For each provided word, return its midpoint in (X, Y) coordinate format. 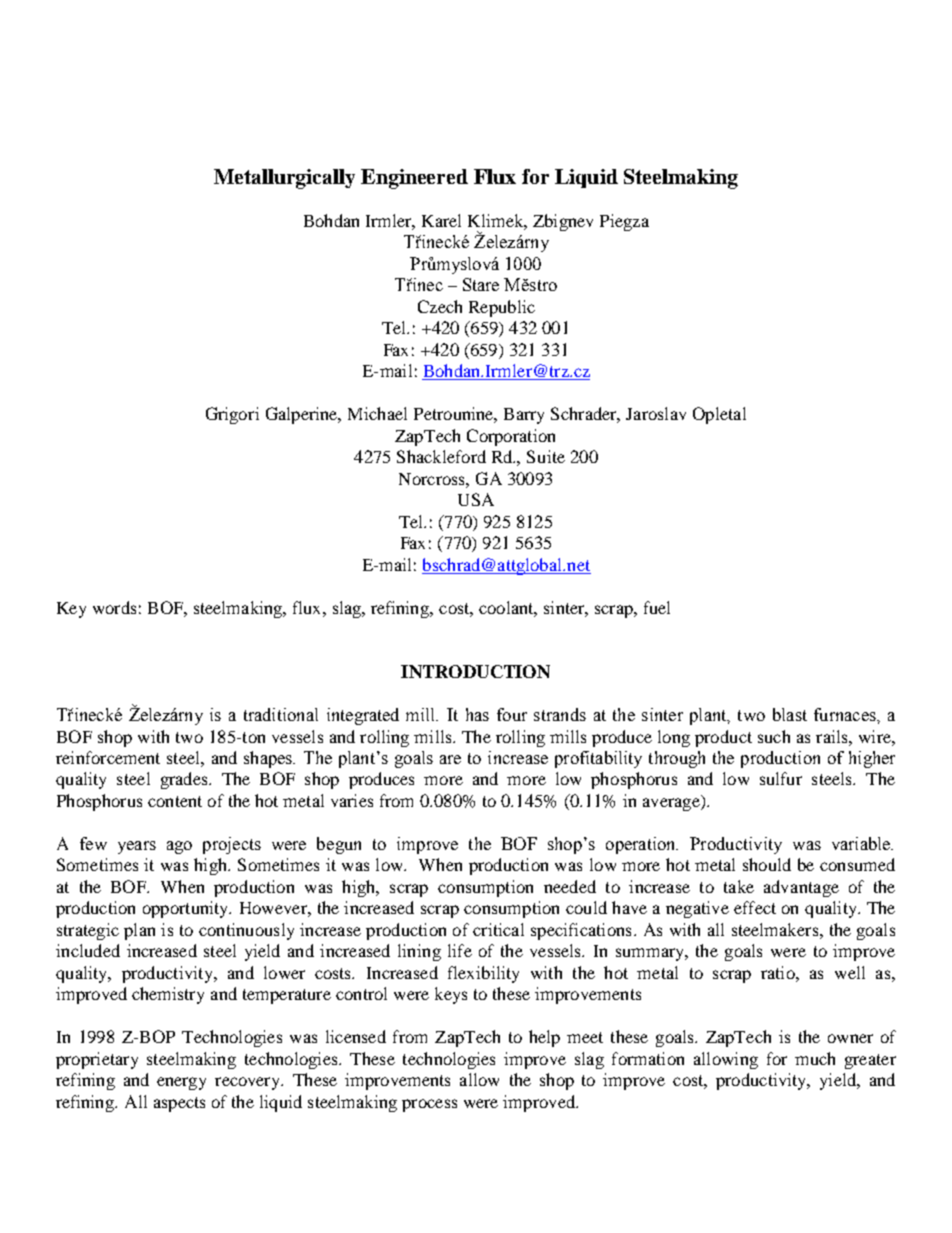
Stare (481, 284)
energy (181, 1083)
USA (476, 499)
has (477, 714)
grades (185, 780)
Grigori (232, 415)
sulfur (781, 778)
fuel (657, 607)
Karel (441, 220)
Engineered (414, 179)
